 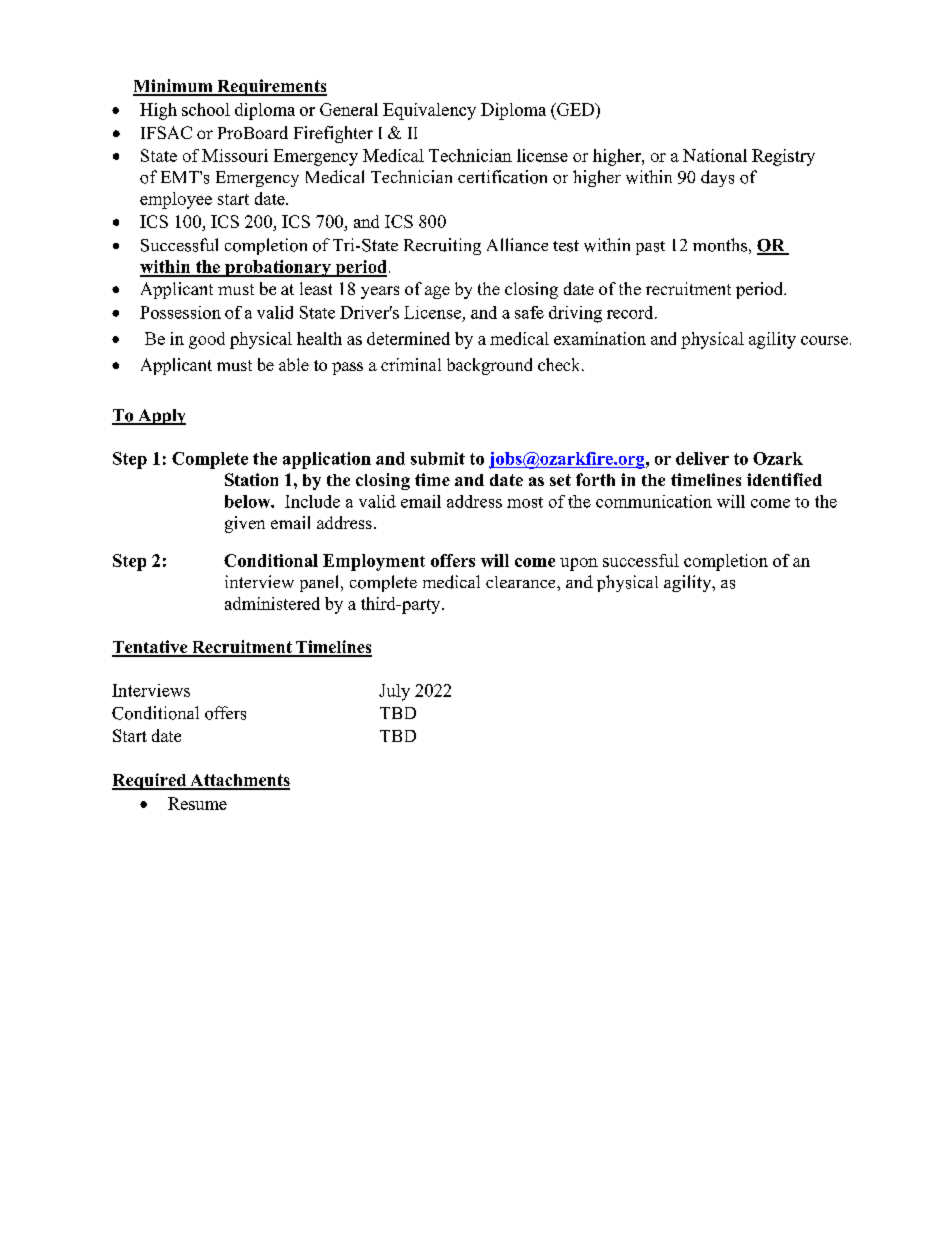 I want to click on given, so click(x=245, y=524).
